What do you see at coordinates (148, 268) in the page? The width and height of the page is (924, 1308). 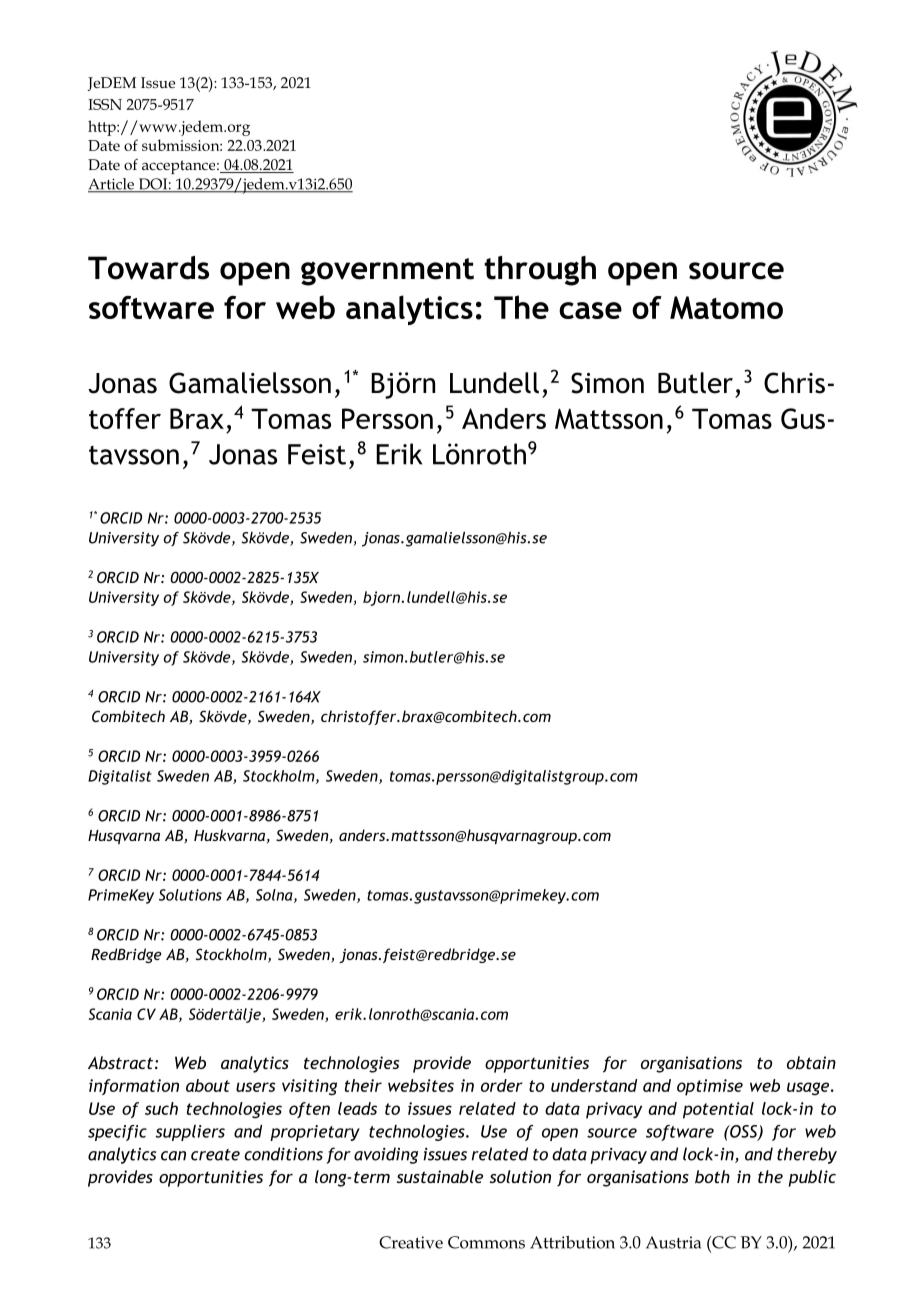 I see `Towards` at bounding box center [148, 268].
